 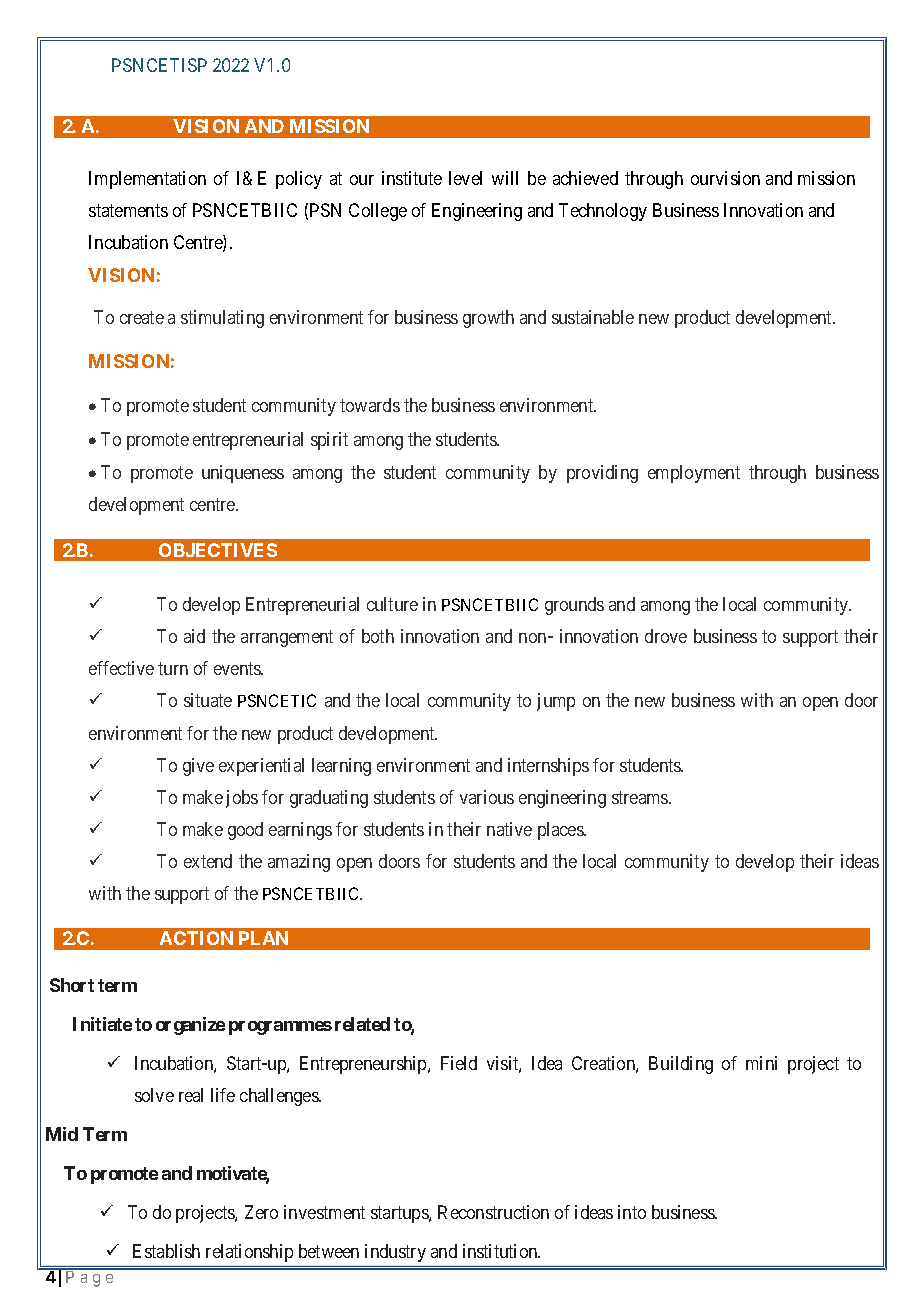 What do you see at coordinates (392, 604) in the page?
I see `culture` at bounding box center [392, 604].
